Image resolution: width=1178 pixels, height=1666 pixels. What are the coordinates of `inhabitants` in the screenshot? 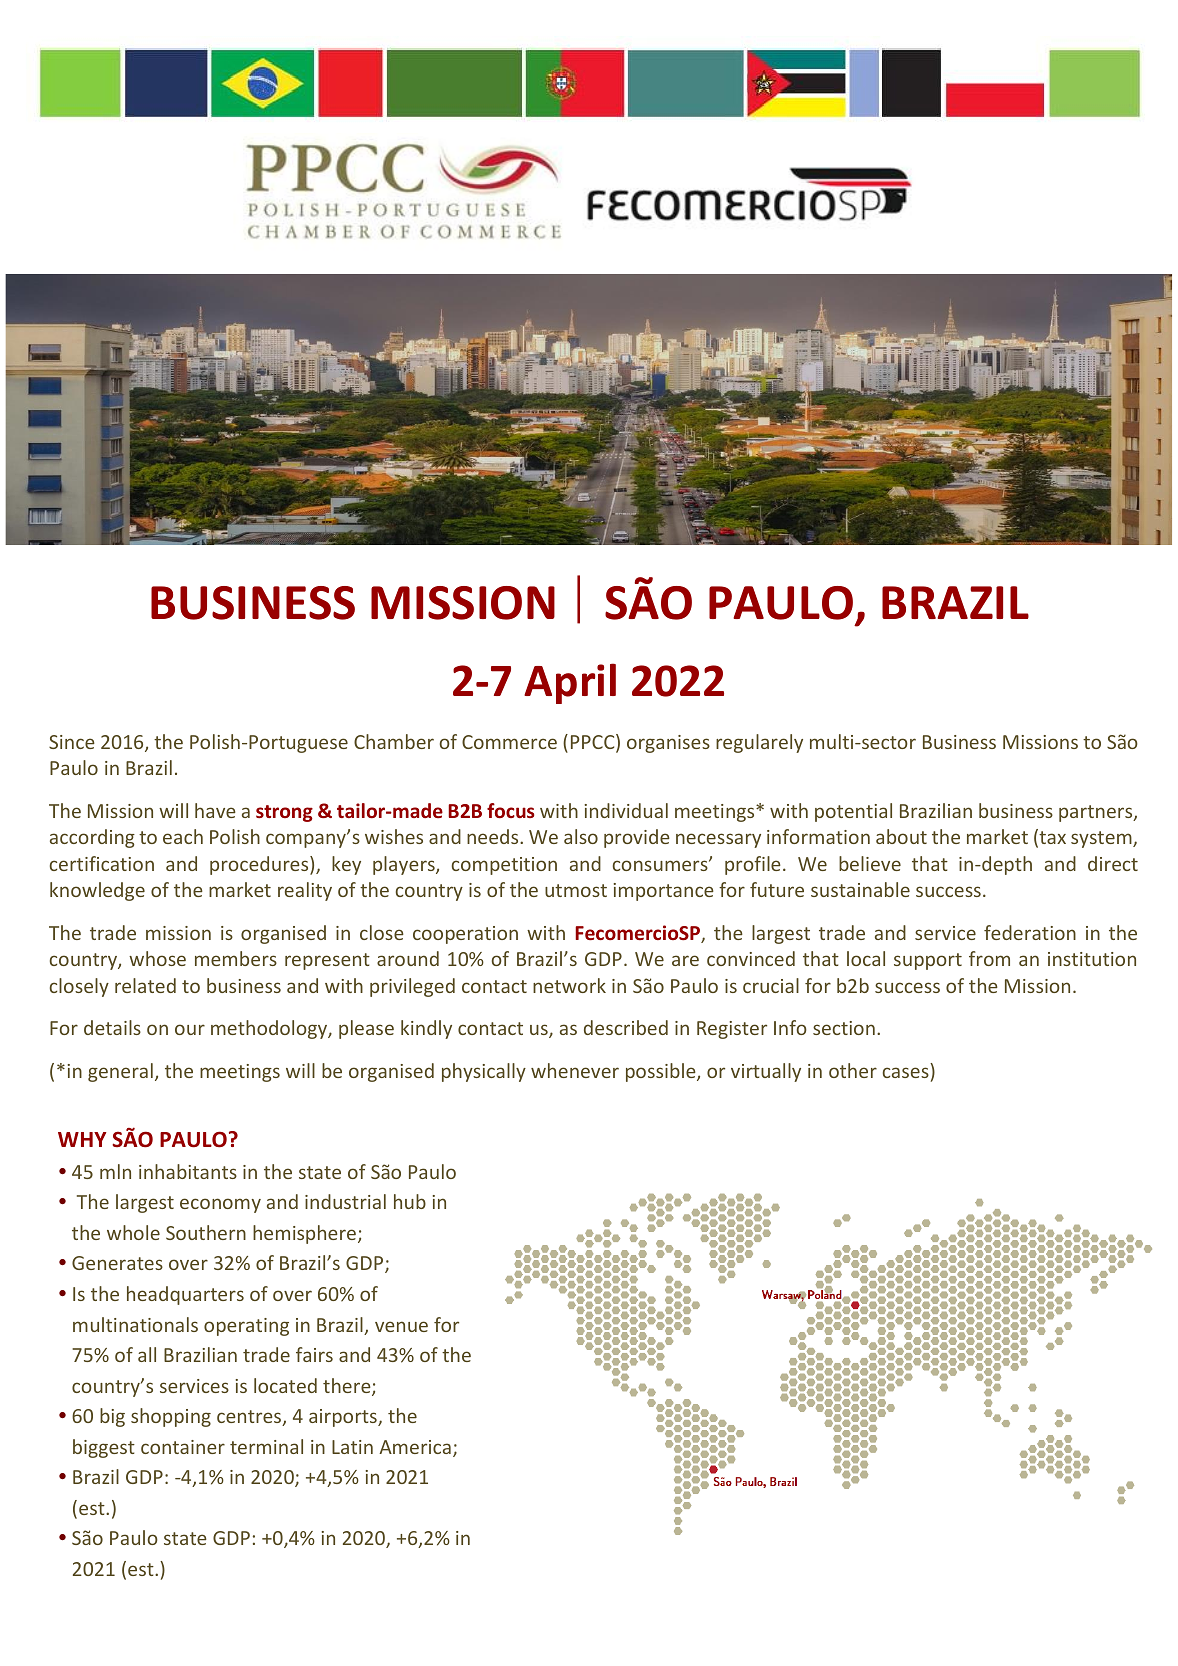 It's located at (188, 1171).
